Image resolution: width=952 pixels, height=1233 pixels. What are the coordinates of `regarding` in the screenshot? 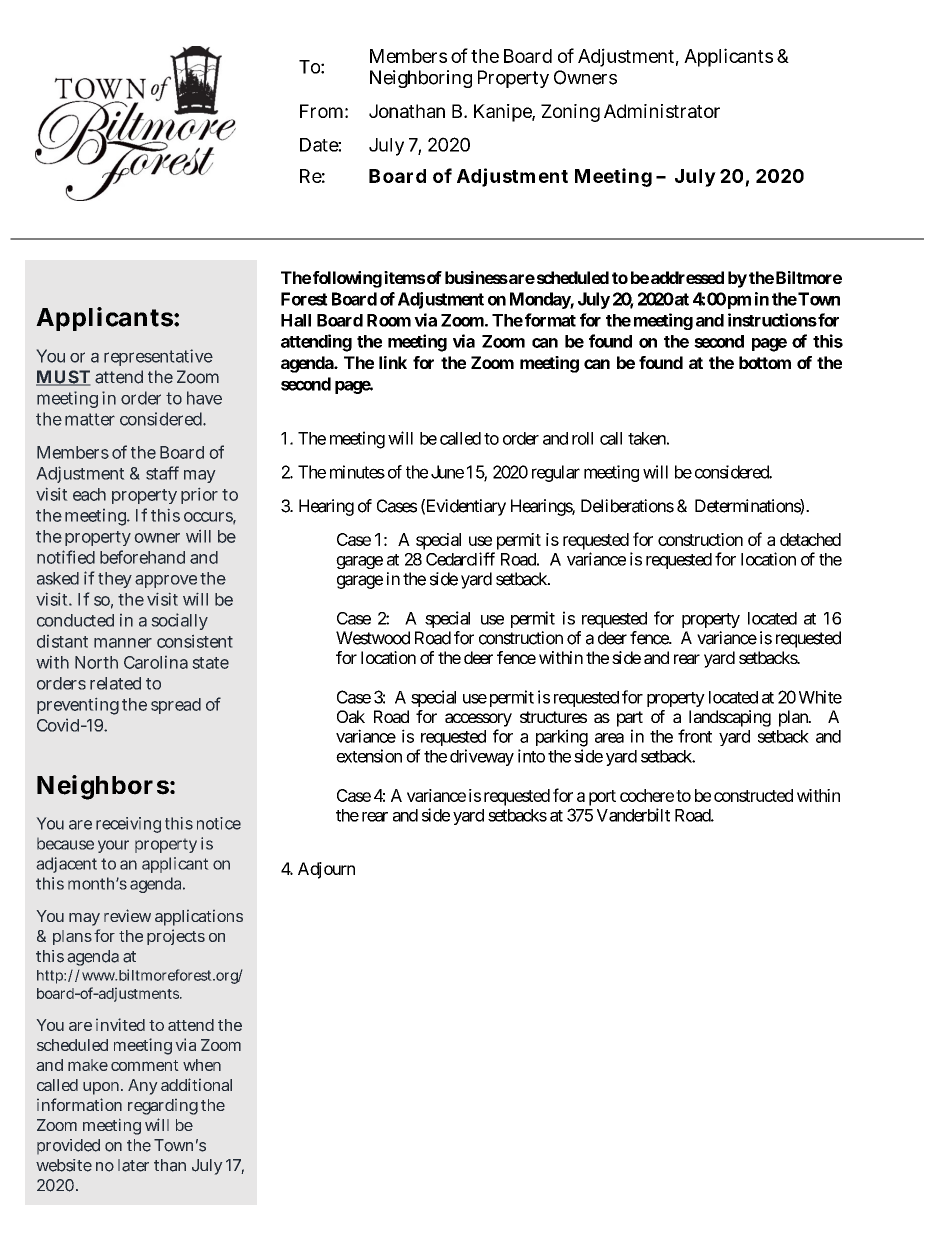 It's located at (163, 1107).
